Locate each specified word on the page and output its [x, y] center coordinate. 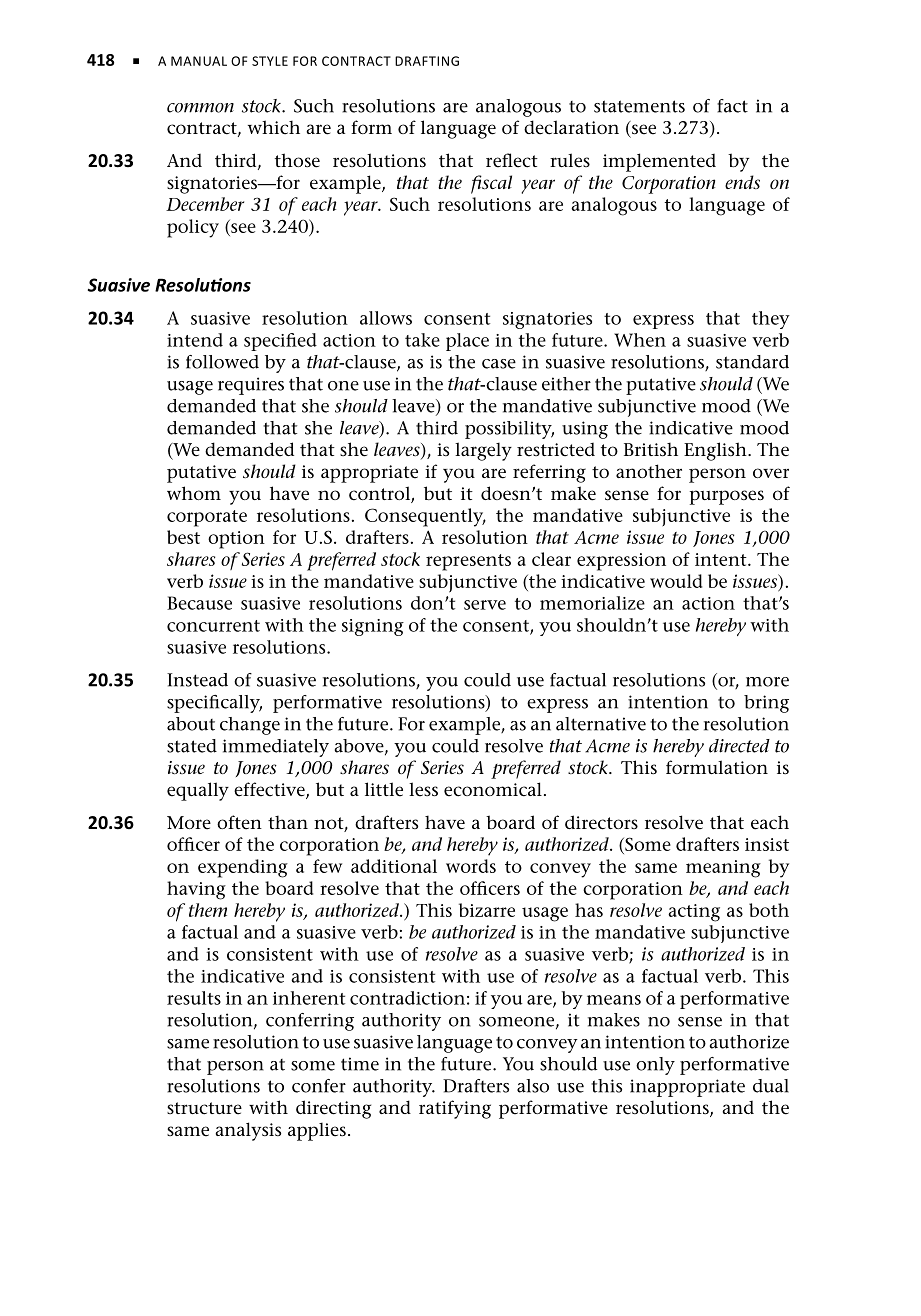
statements [639, 106]
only [655, 1066]
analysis [248, 1131]
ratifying [455, 1109]
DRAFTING [427, 61]
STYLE [270, 61]
